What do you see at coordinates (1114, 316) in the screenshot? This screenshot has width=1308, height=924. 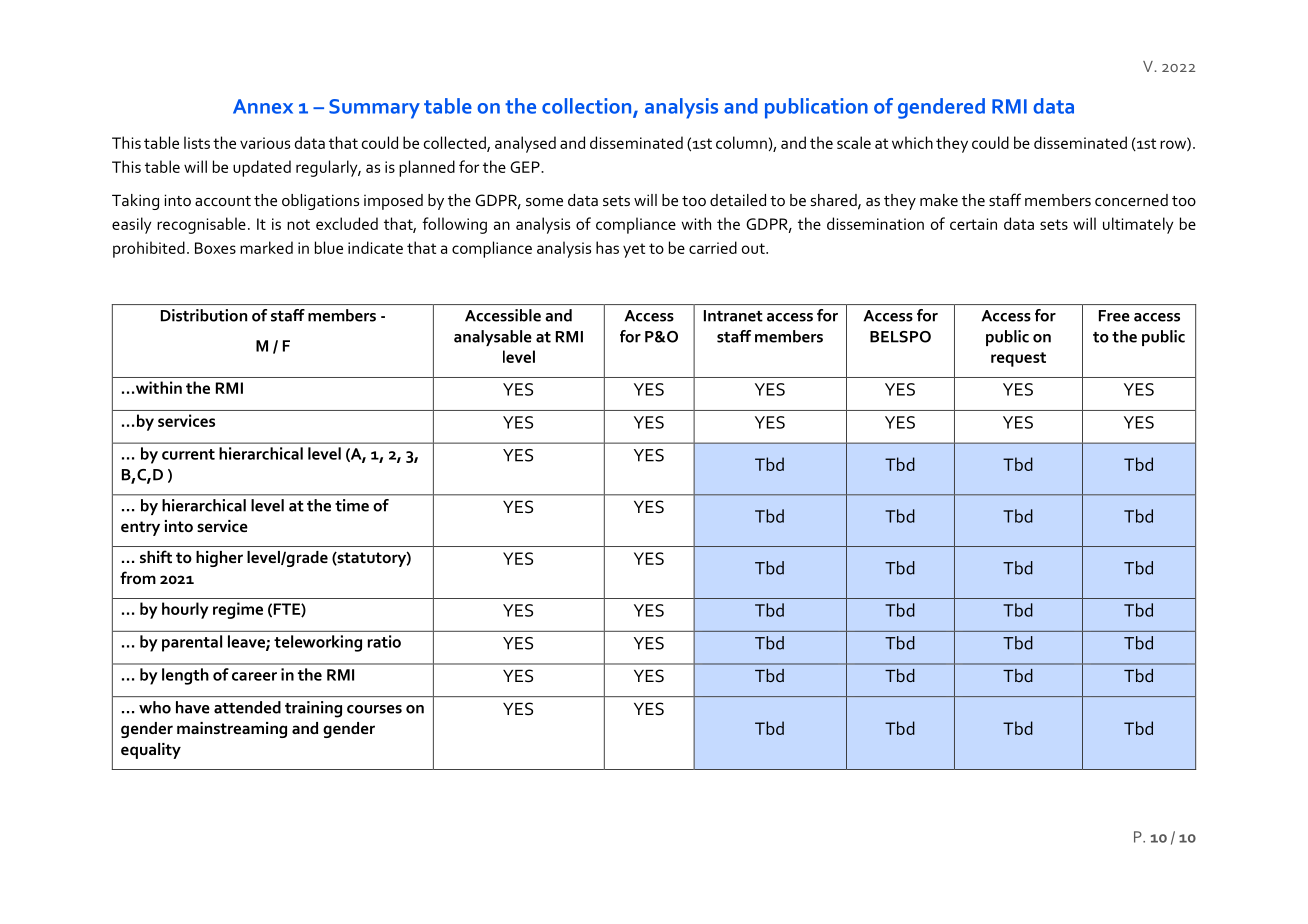 I see `Free` at bounding box center [1114, 316].
